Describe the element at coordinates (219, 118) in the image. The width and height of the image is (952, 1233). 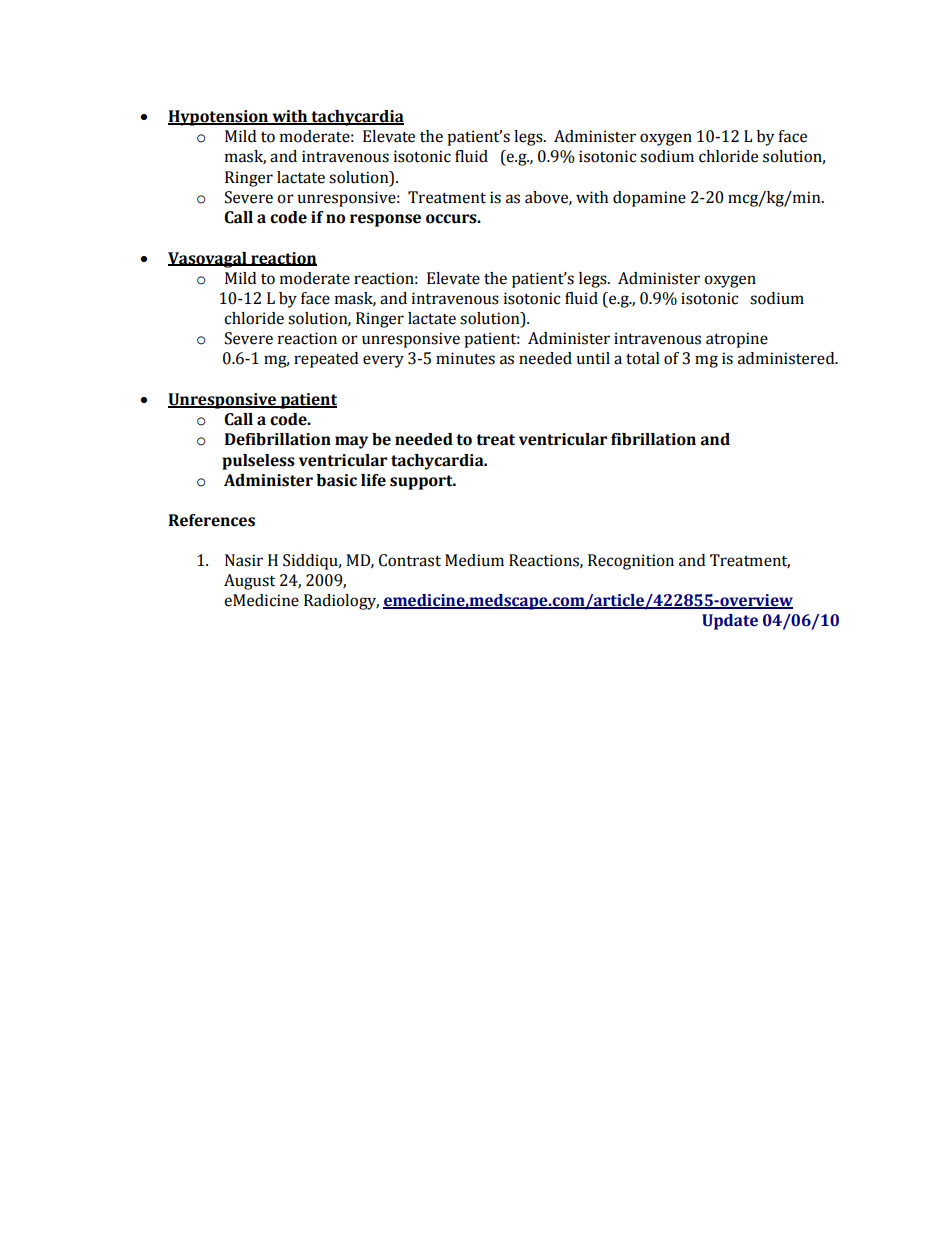
I see `Hypotension` at that location.
